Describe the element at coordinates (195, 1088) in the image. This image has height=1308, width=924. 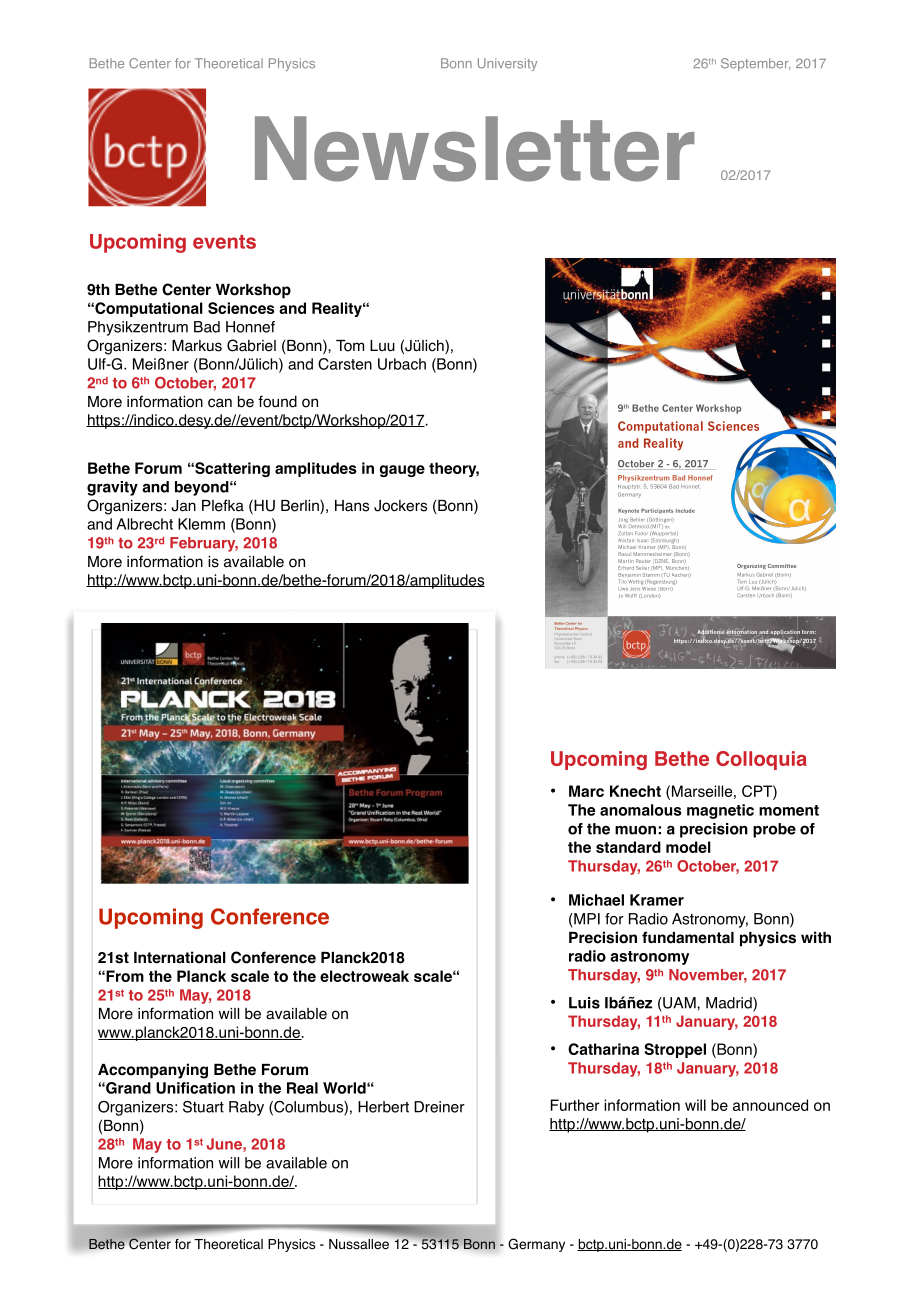
I see `Unification` at that location.
